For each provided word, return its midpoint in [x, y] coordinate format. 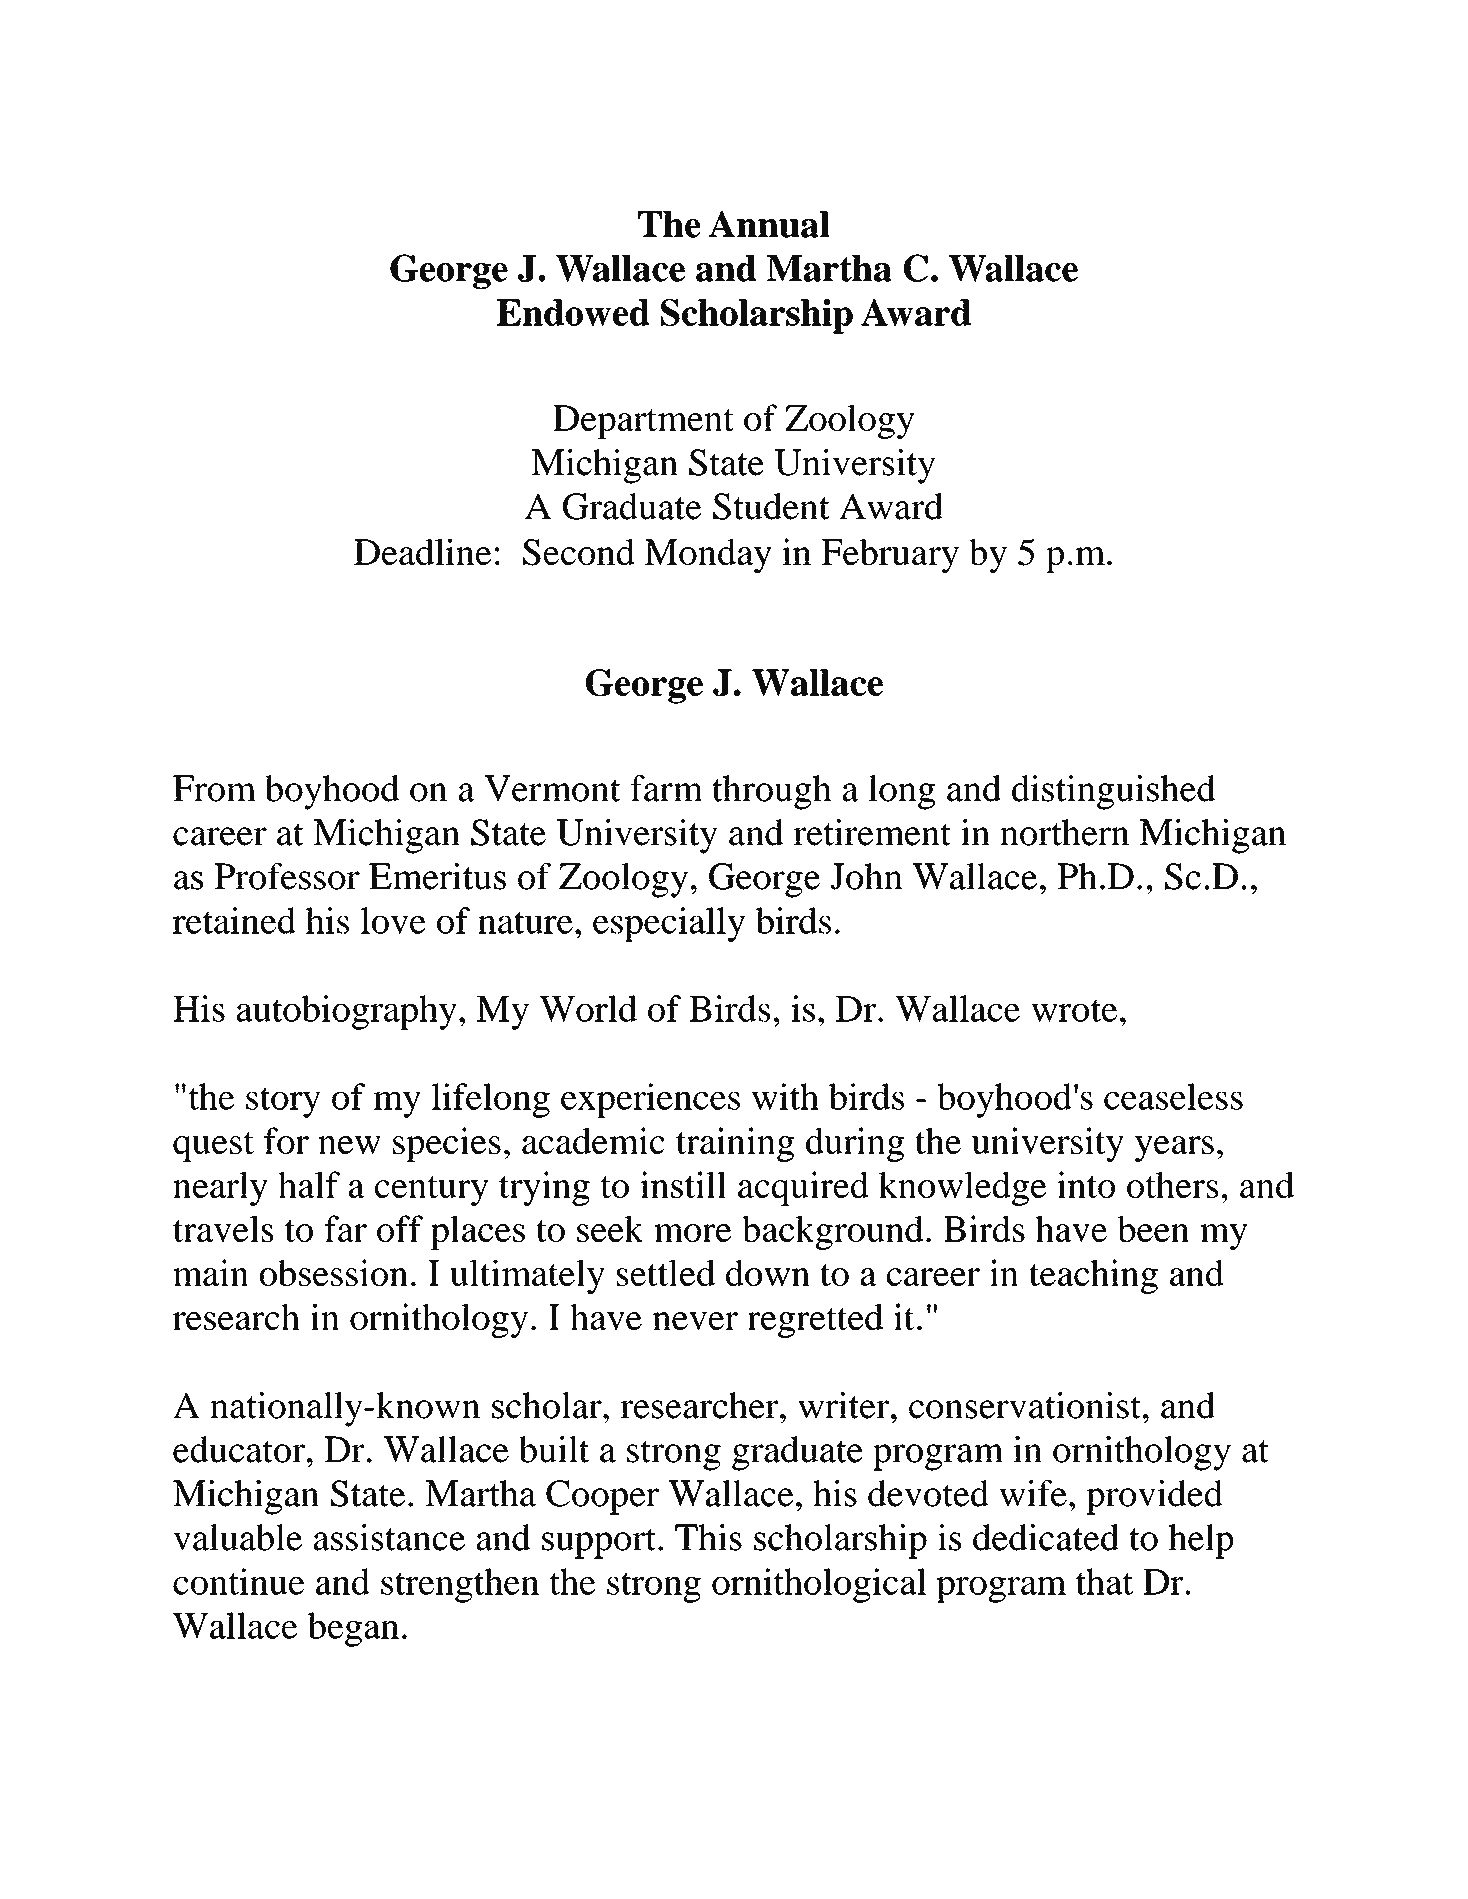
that [1104, 1581]
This [708, 1537]
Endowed [573, 312]
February [890, 556]
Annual [769, 224]
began [353, 1629]
